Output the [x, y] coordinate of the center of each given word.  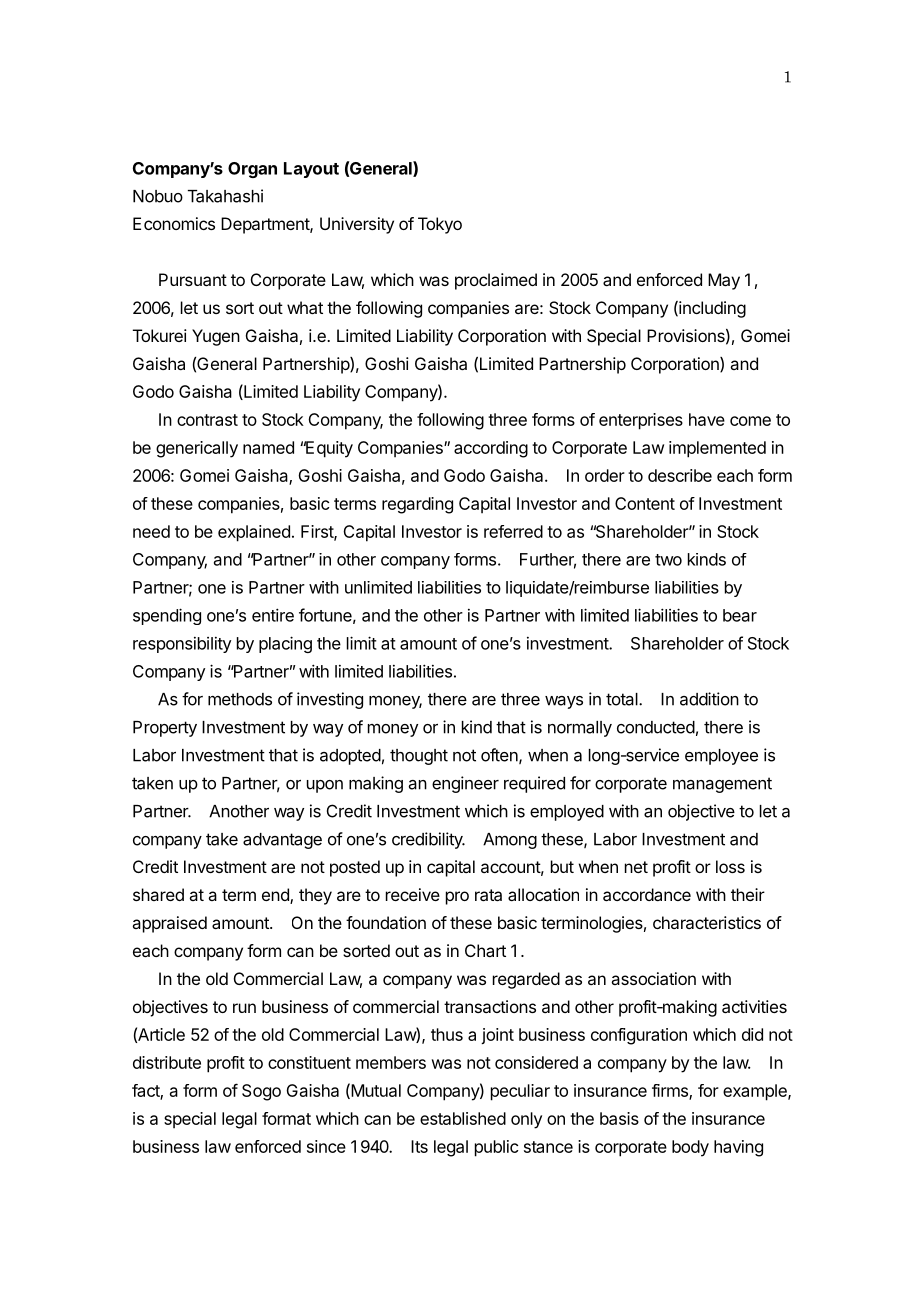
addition [709, 699]
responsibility [182, 645]
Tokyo [440, 225]
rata [488, 895]
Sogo [261, 1092]
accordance [647, 894]
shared [158, 894]
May [724, 281]
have [707, 419]
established [463, 1118]
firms [671, 1091]
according [491, 449]
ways [564, 702]
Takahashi [225, 196]
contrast [207, 420]
